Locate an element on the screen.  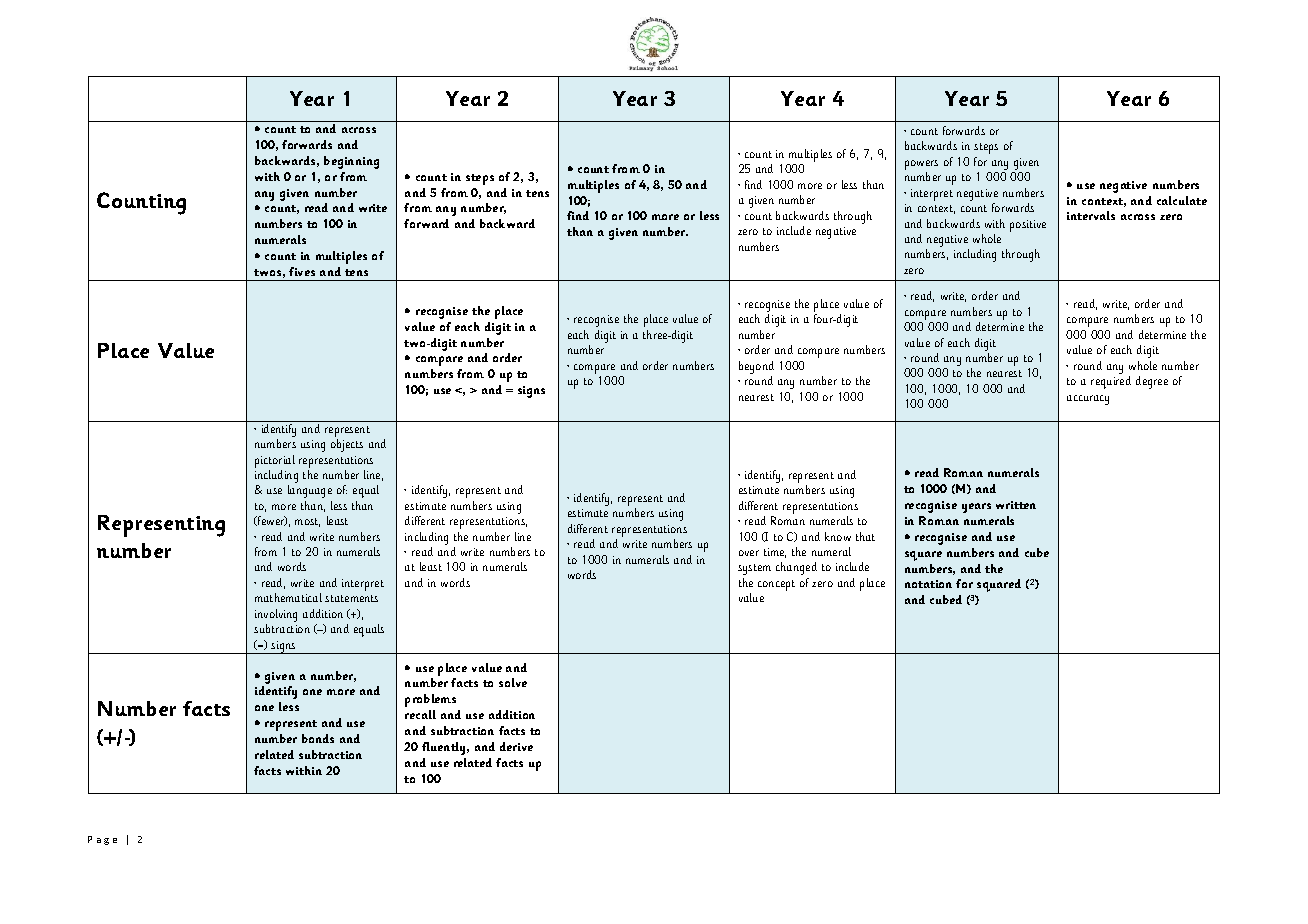
beyond is located at coordinates (756, 367).
